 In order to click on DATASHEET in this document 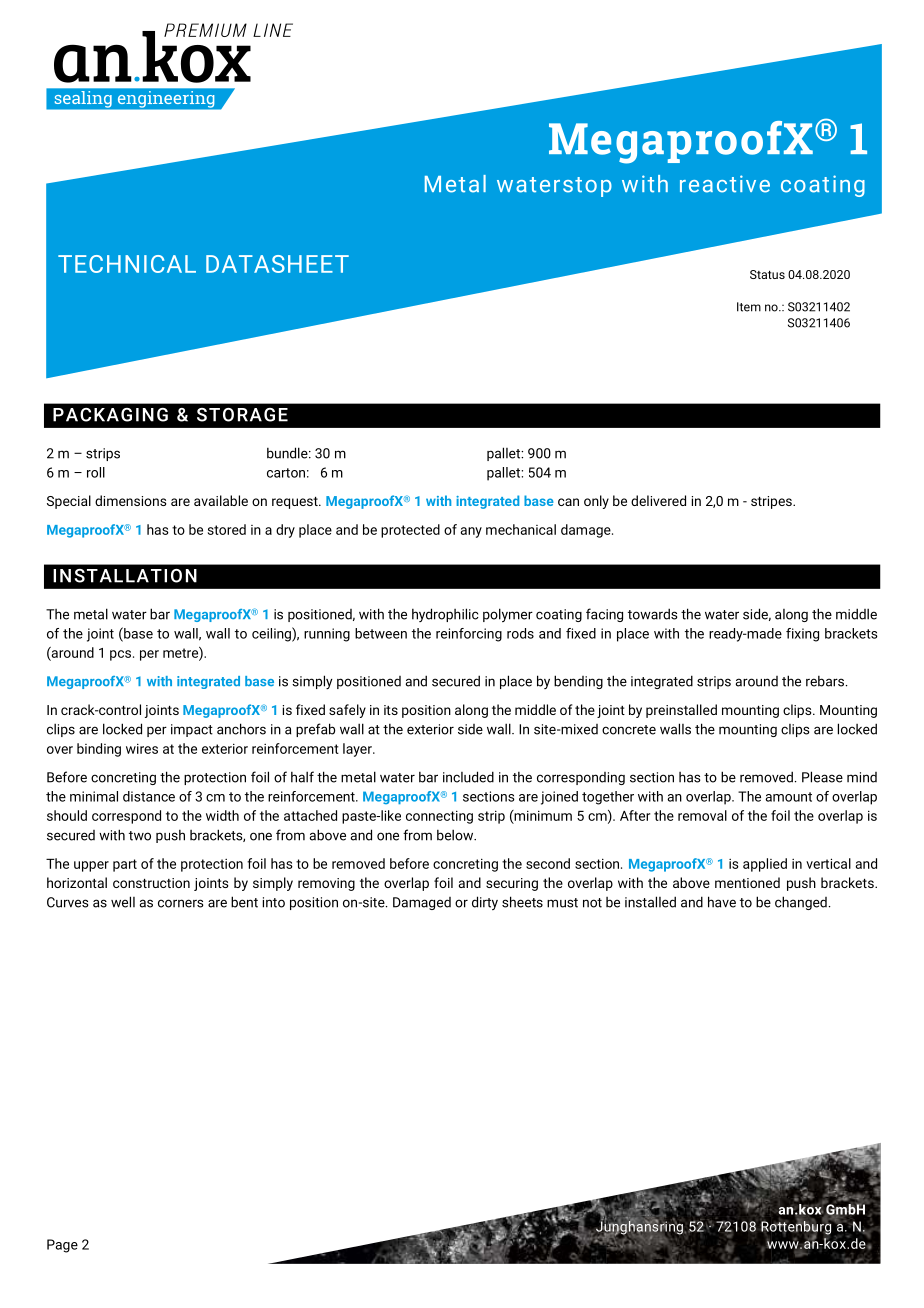, I will do `click(277, 264)`.
